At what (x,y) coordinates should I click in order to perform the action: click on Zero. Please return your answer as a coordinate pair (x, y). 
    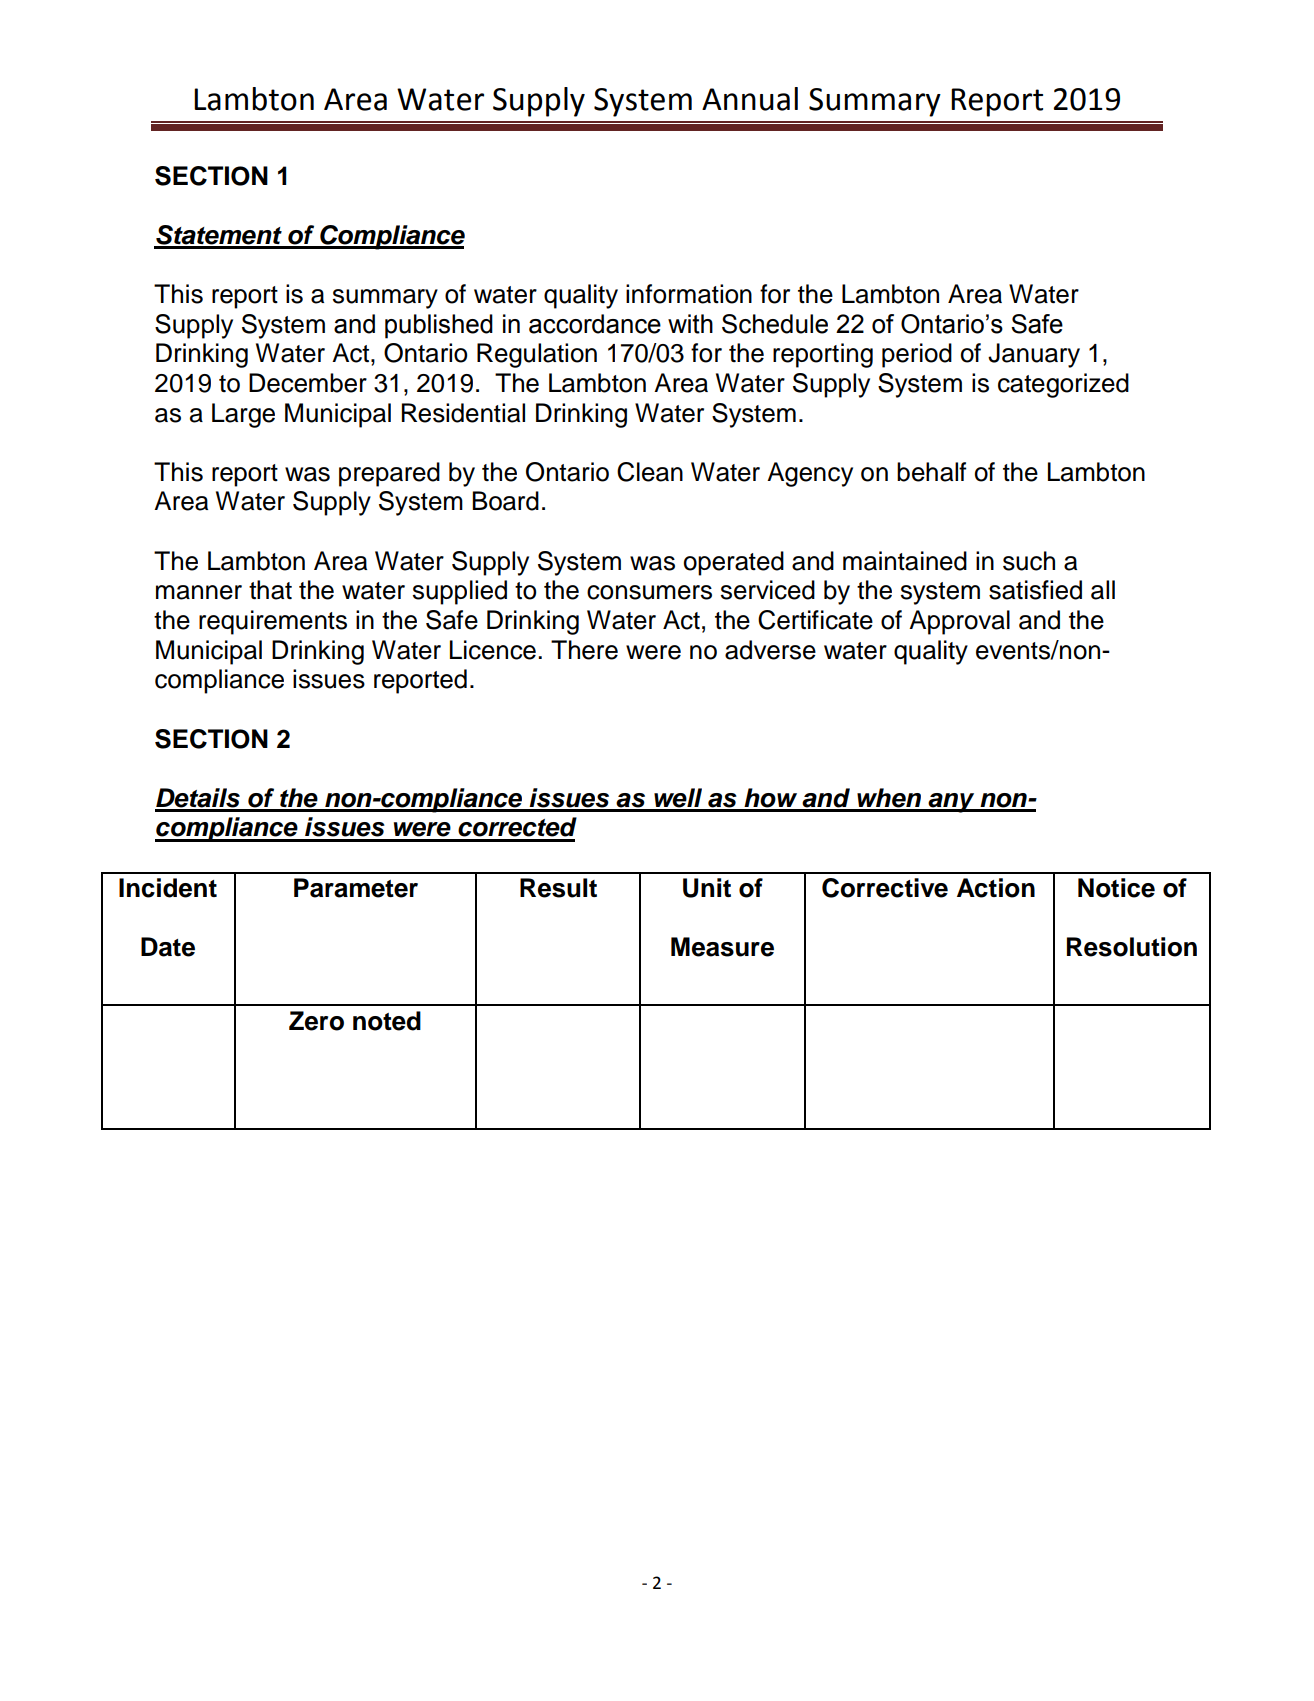
    Looking at the image, I should click on (316, 1021).
